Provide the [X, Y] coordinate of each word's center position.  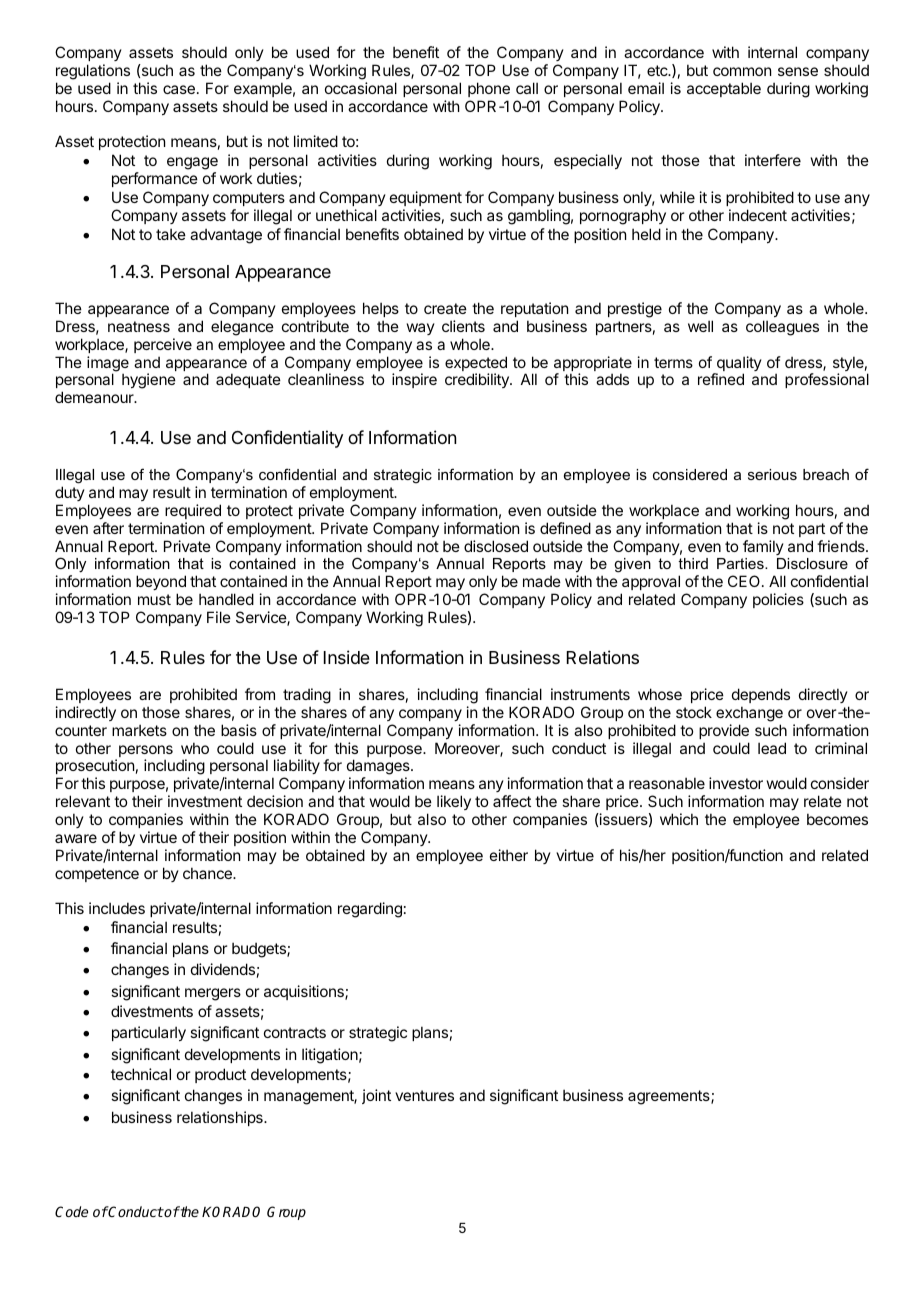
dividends [223, 969]
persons [146, 752]
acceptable [724, 89]
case [179, 89]
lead [772, 748]
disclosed [496, 546]
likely [454, 802]
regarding [370, 910]
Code [71, 1211]
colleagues [782, 328]
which [679, 819]
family [763, 547]
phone [489, 89]
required [193, 511]
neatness [139, 326]
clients [463, 326]
